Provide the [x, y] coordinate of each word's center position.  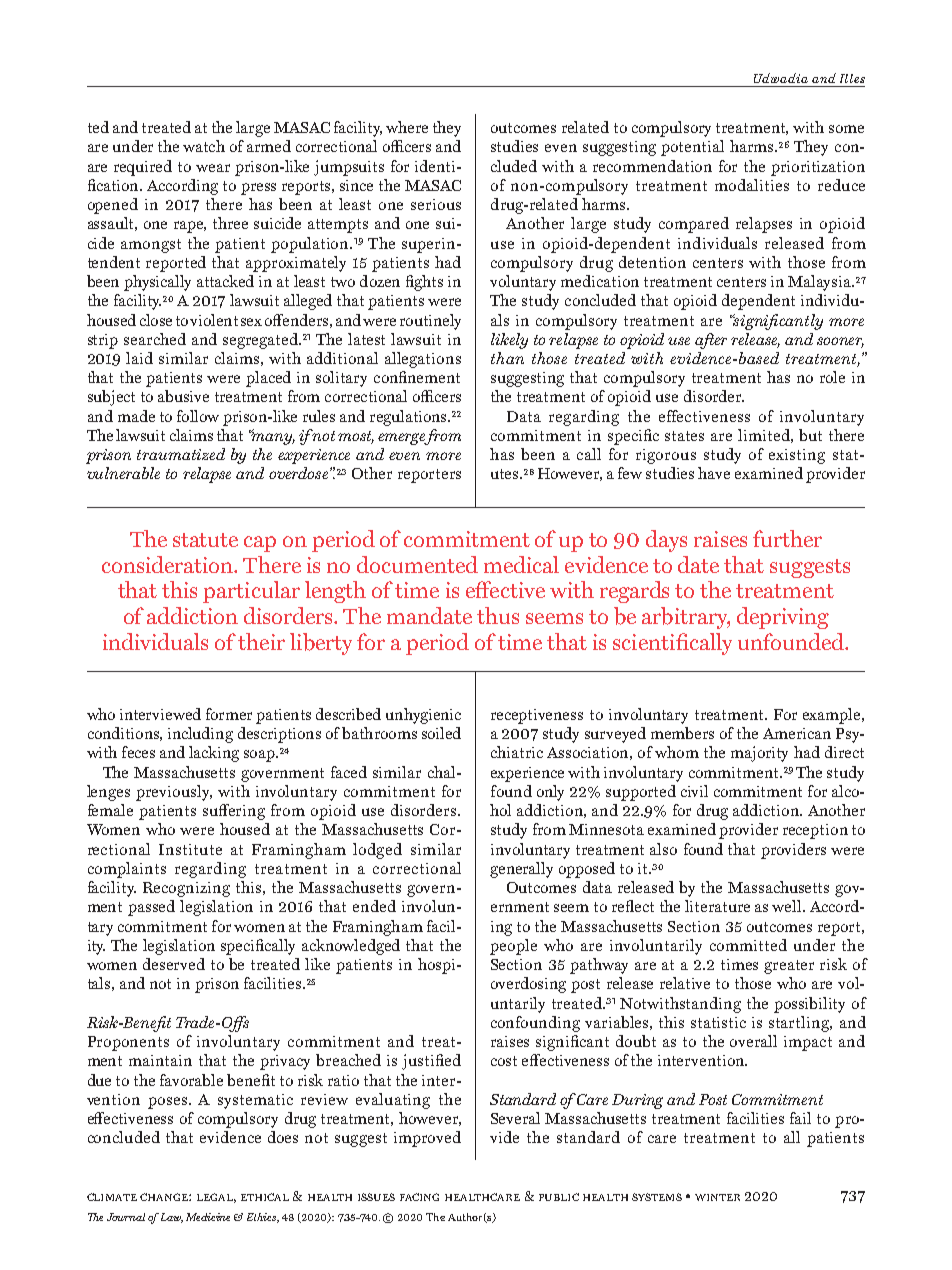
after [711, 341]
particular [251, 592]
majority [759, 754]
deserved [174, 964]
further [787, 538]
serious [436, 204]
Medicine [208, 1217]
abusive [183, 396]
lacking [214, 754]
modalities [752, 185]
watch [204, 146]
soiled [441, 733]
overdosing [528, 985]
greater [789, 967]
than [507, 358]
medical [521, 564]
